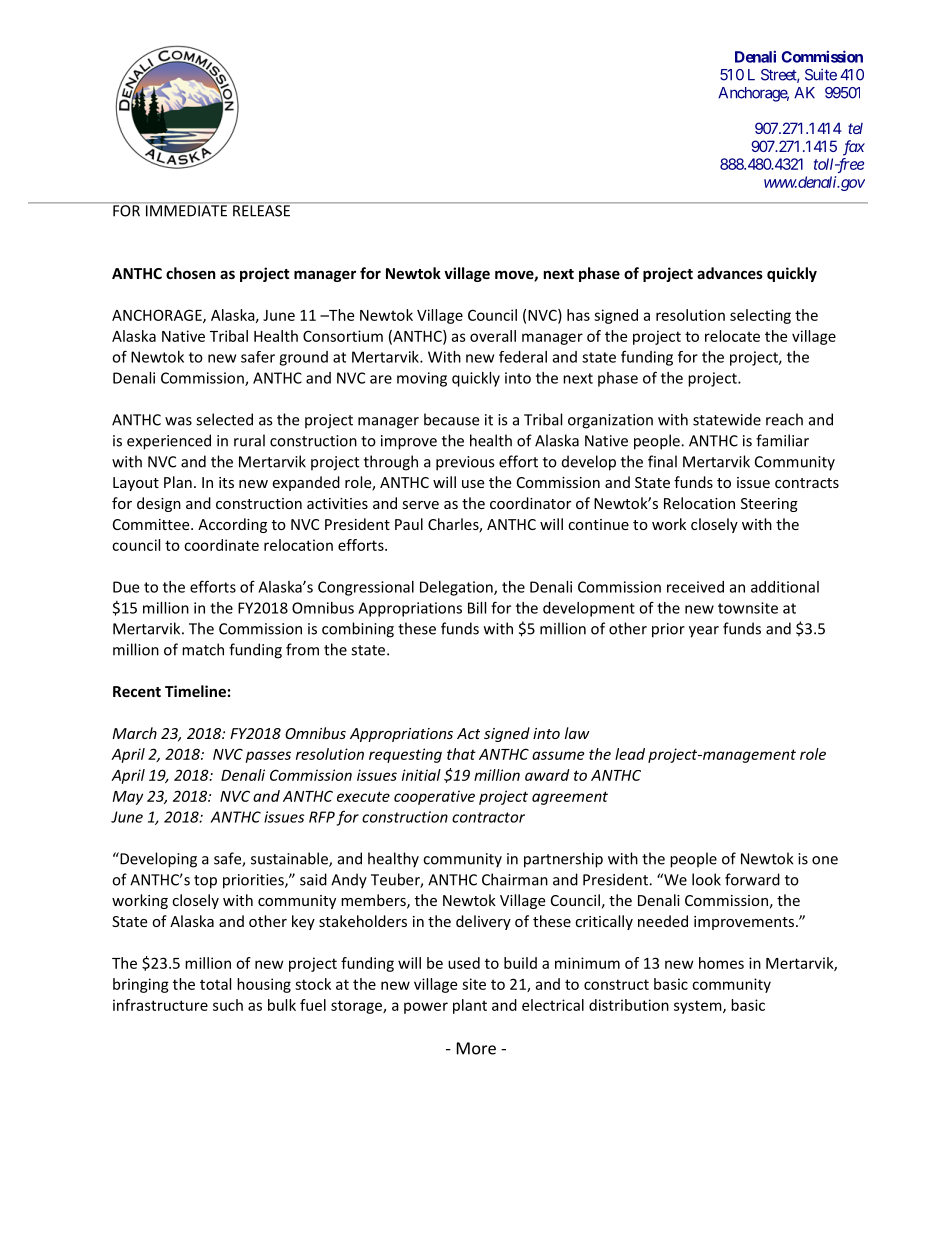 This page has width=952, height=1233. I want to click on More, so click(476, 1048).
